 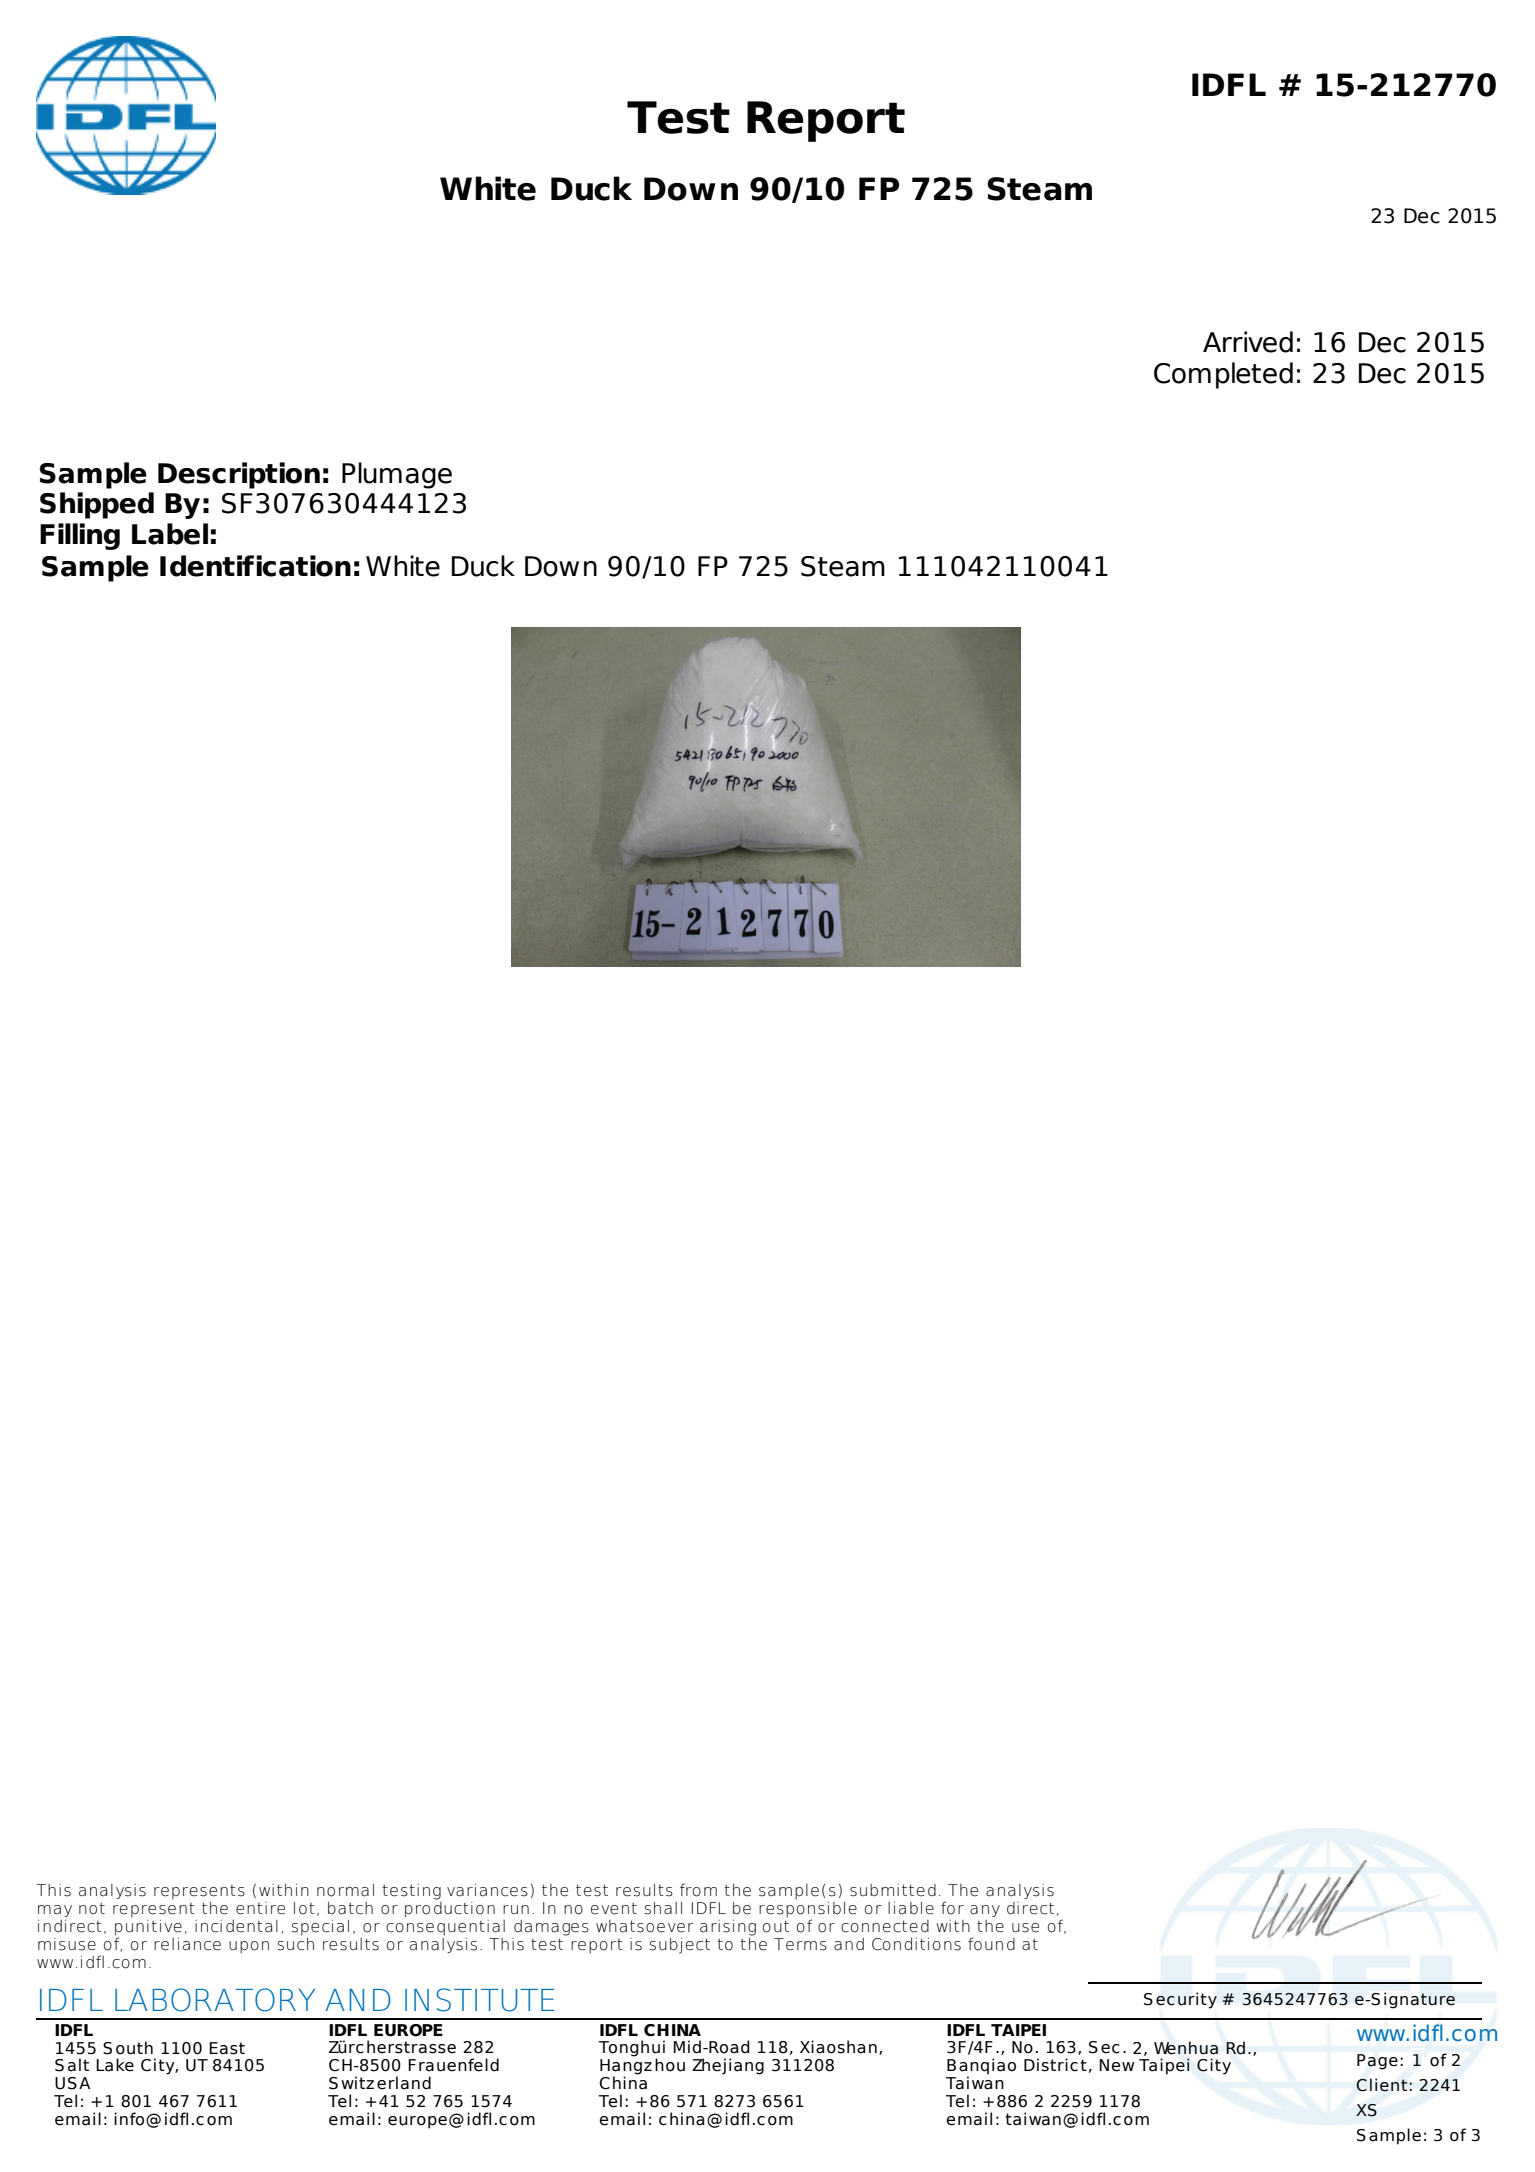 I want to click on Label, so click(x=170, y=534).
